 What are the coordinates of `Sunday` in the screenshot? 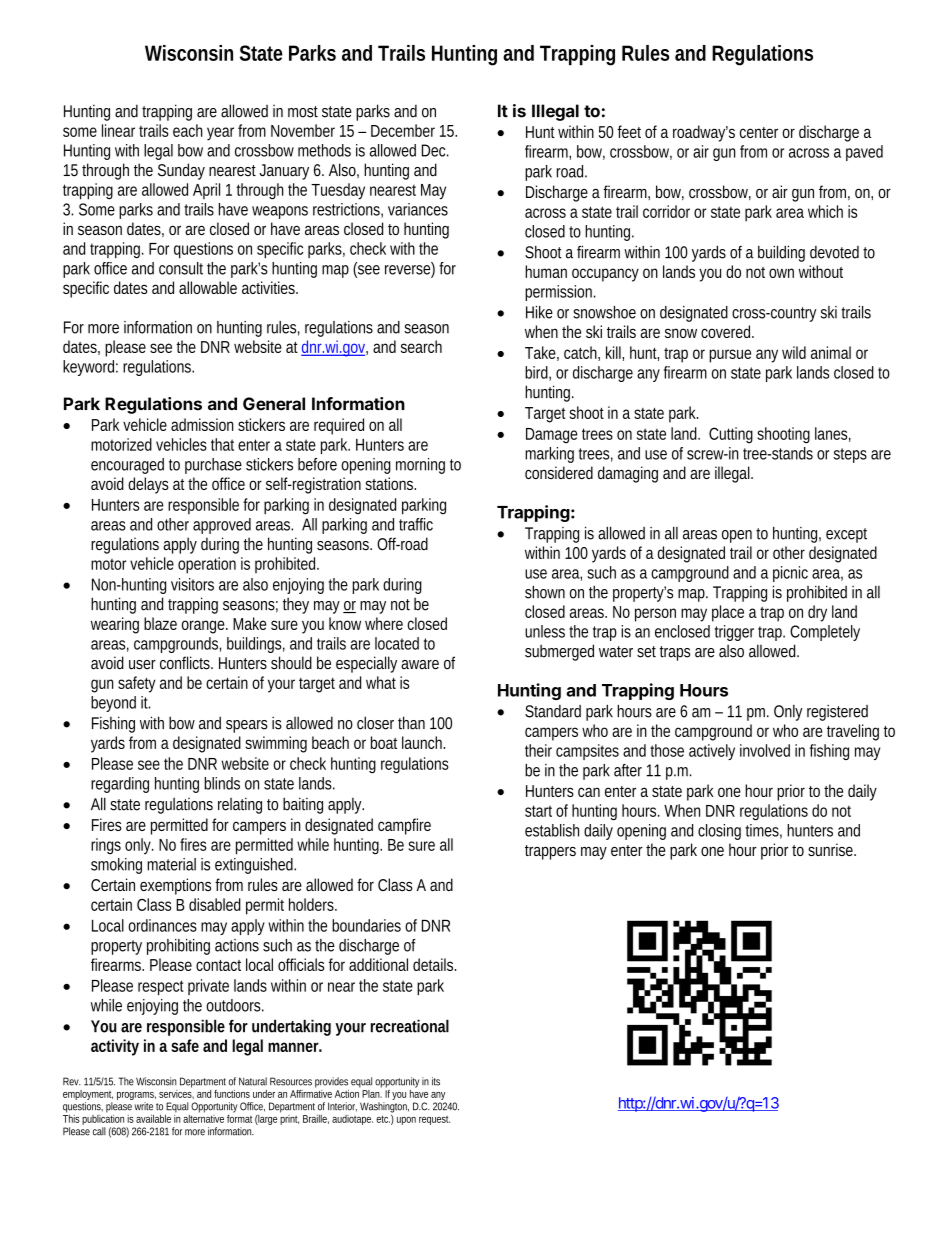 It's located at (181, 171).
